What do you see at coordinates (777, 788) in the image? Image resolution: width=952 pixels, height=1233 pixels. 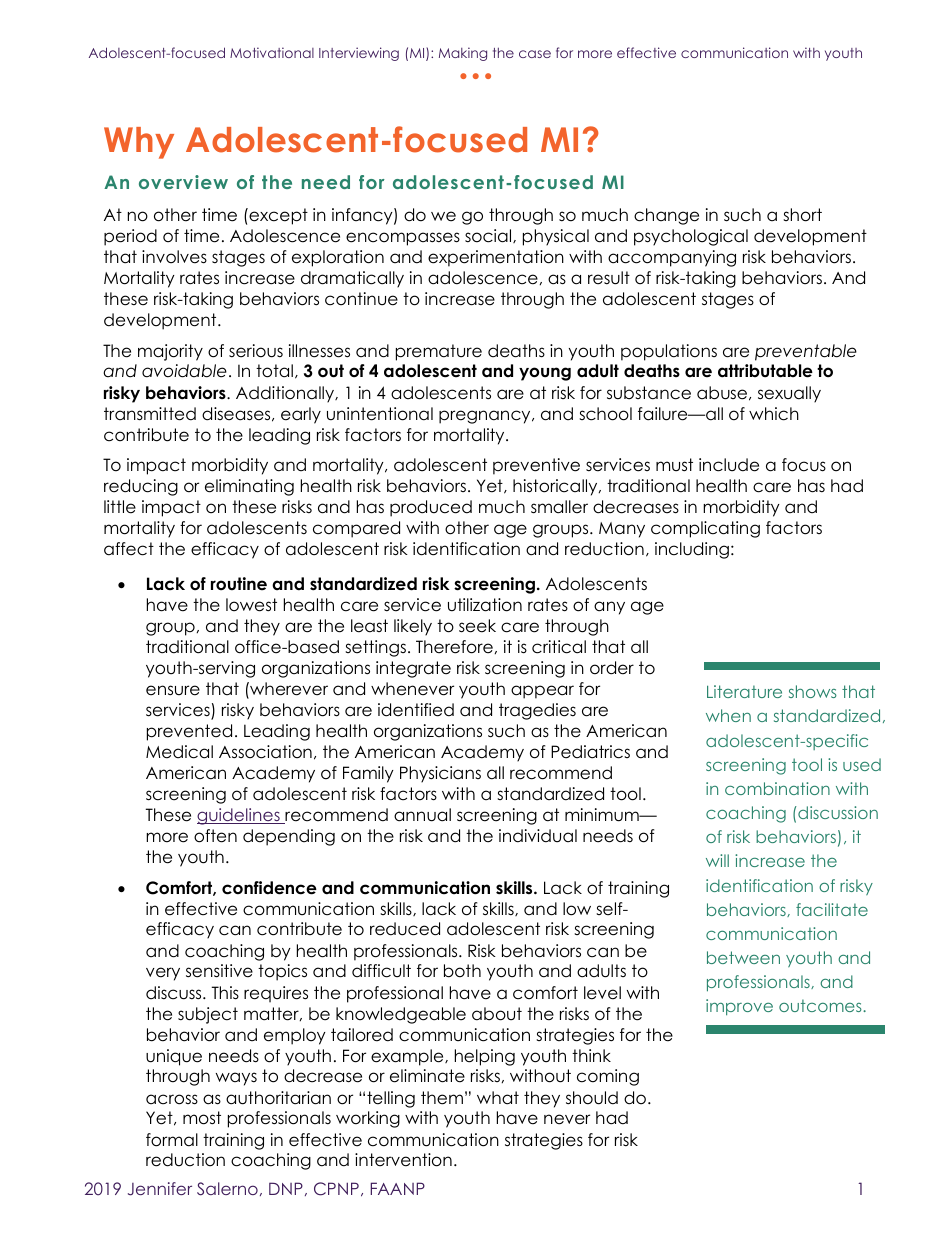 I see `combination` at bounding box center [777, 788].
